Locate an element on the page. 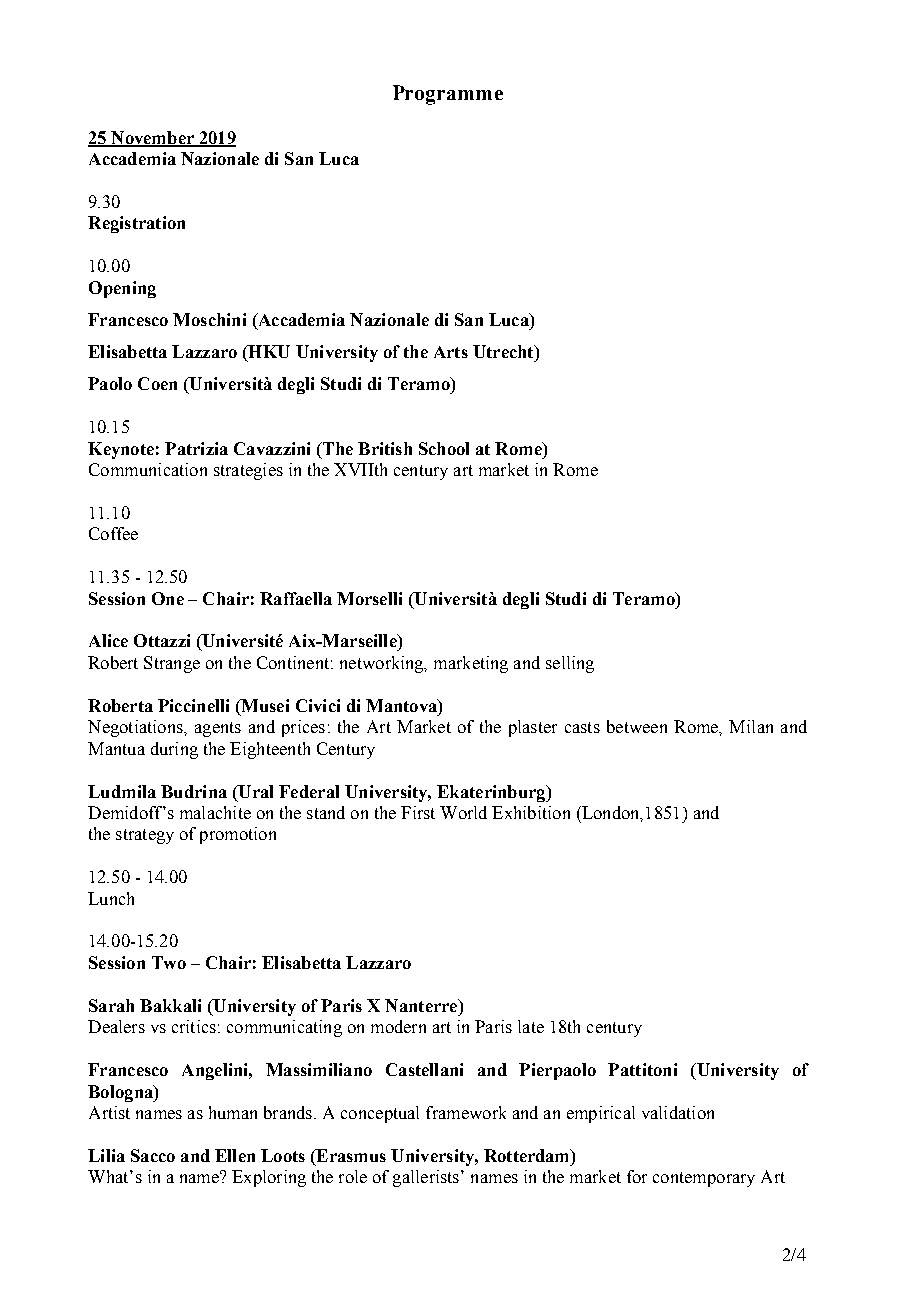  malachite is located at coordinates (215, 812).
